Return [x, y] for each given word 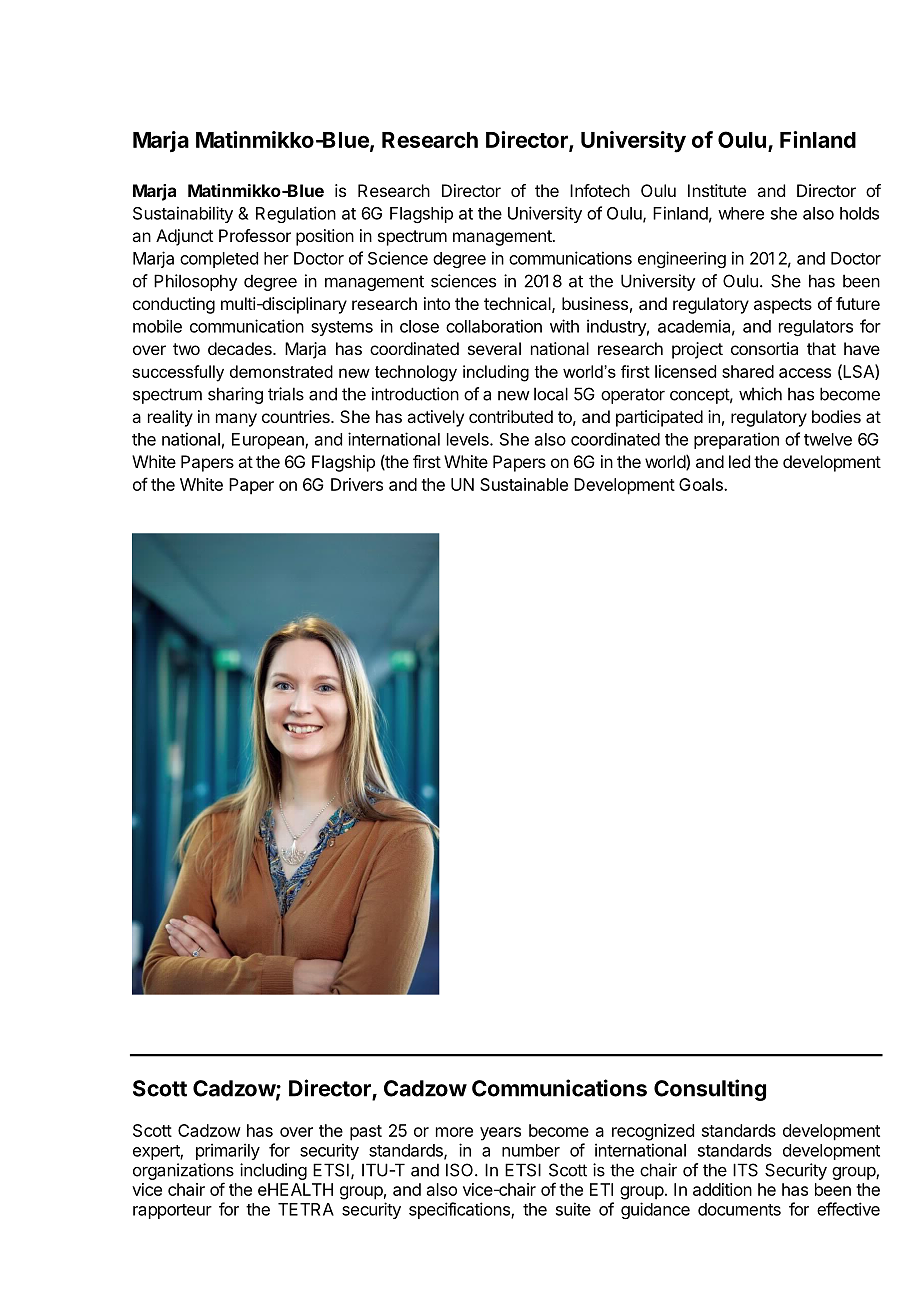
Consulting [710, 1090]
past [366, 1133]
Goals [702, 484]
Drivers [357, 484]
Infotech [600, 190]
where [741, 213]
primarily [228, 1151]
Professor [255, 235]
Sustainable [524, 484]
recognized [653, 1132]
